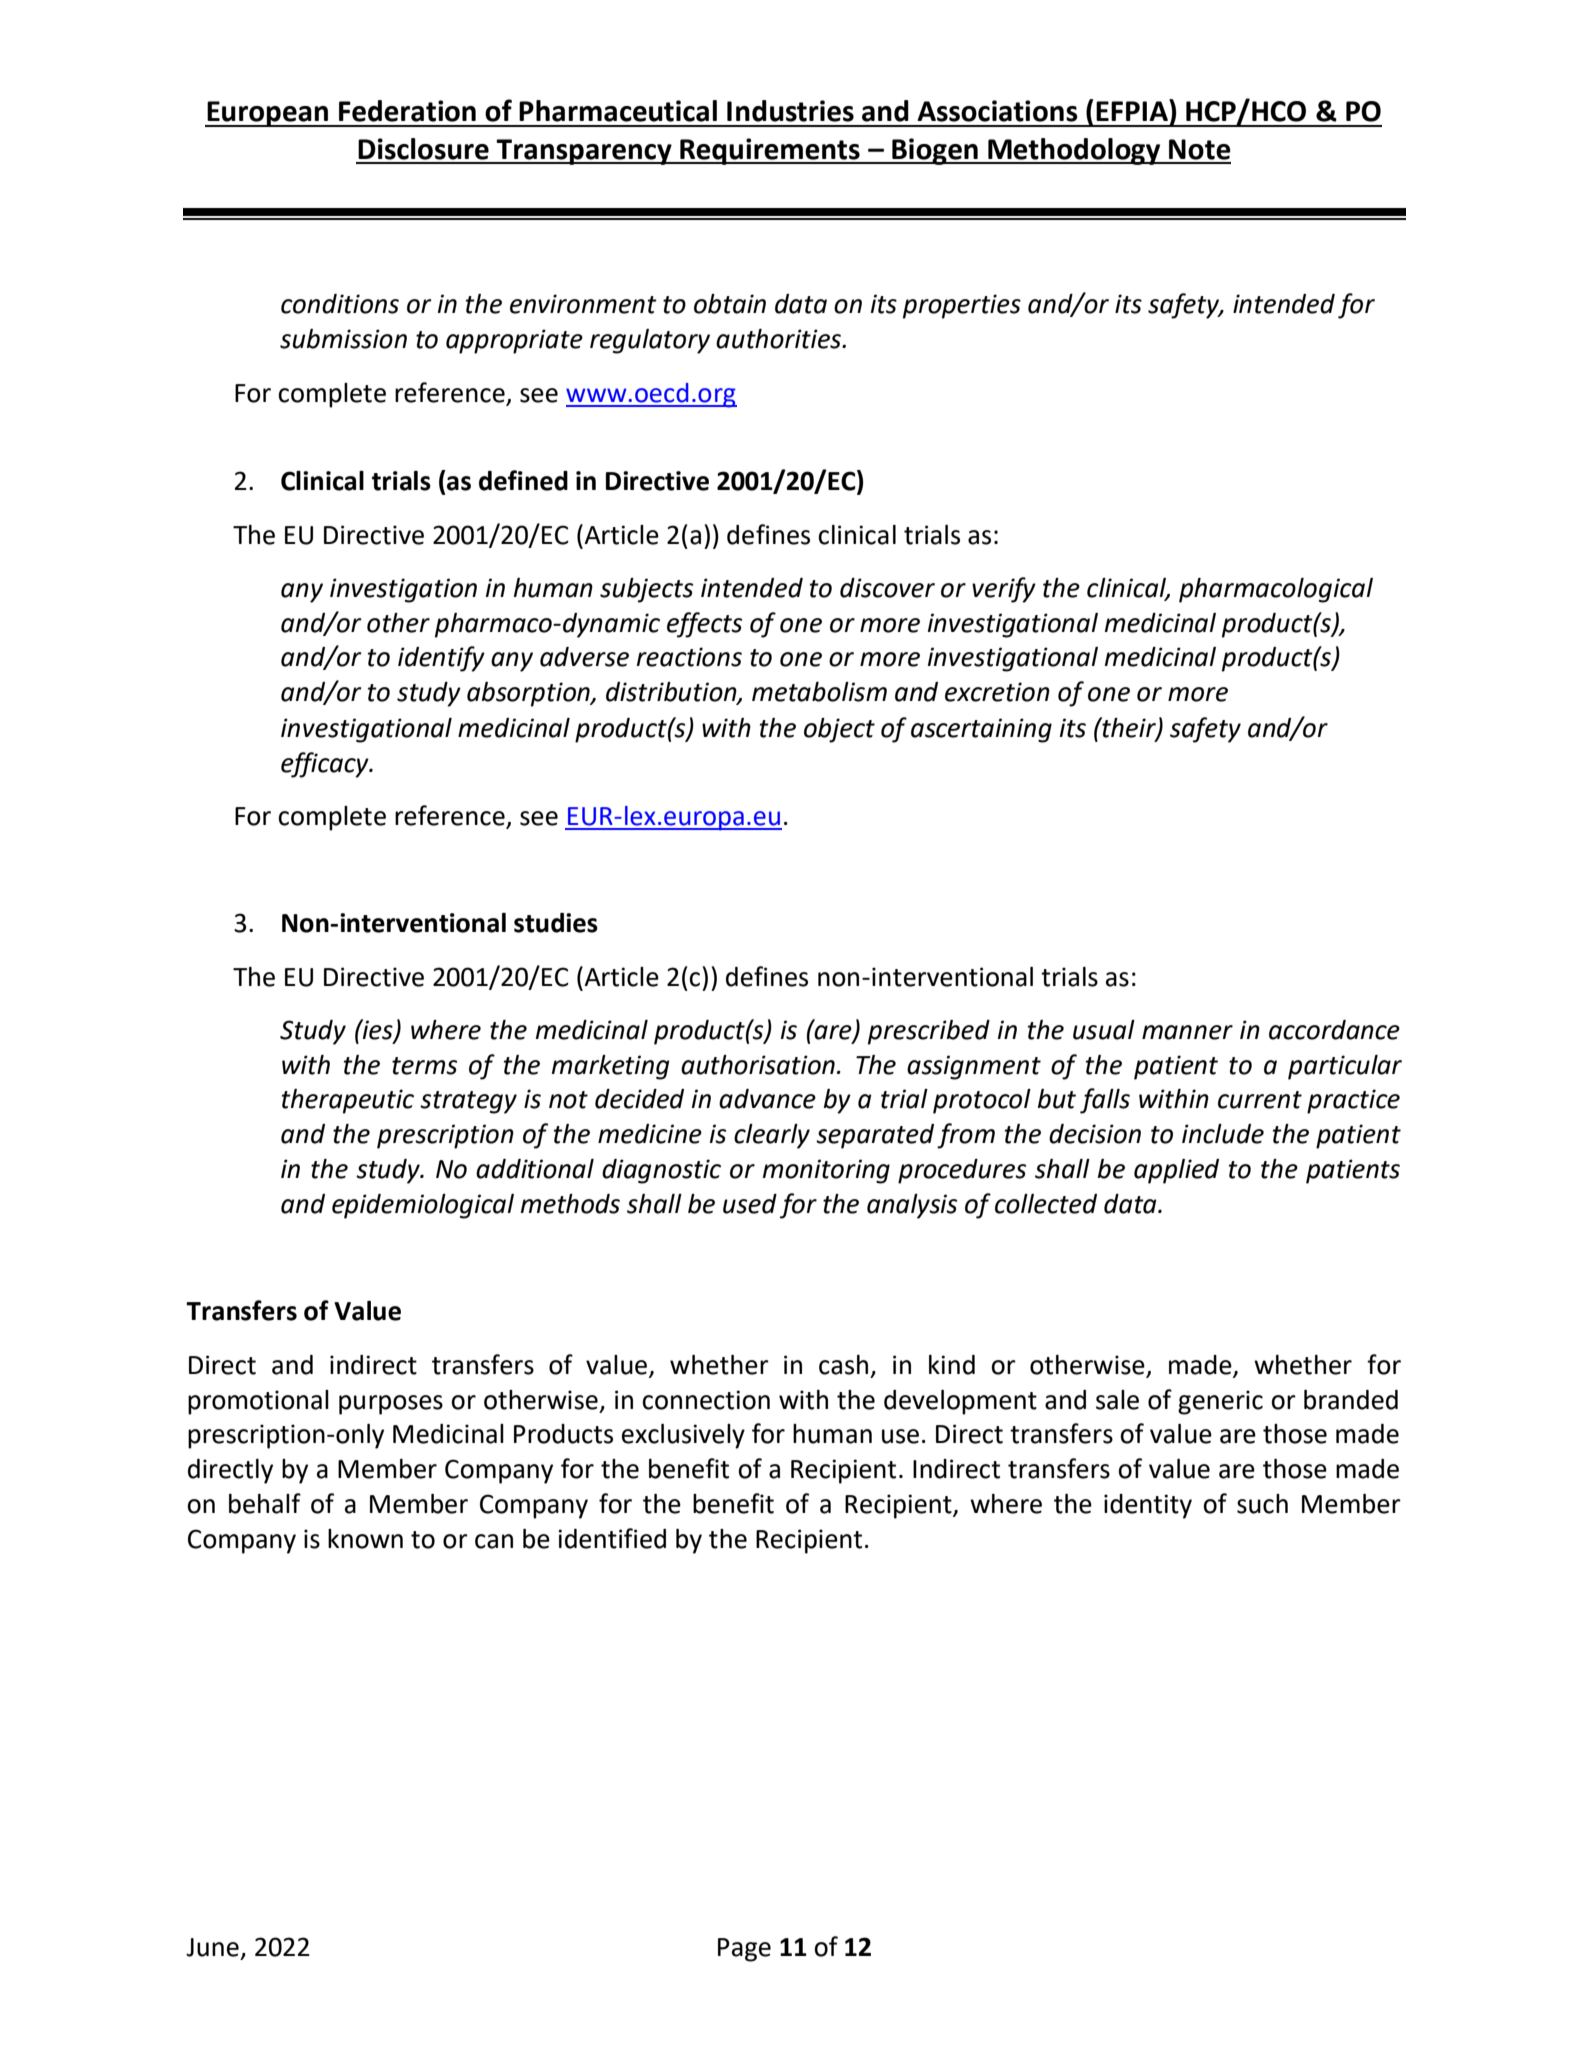  What do you see at coordinates (212, 1947) in the screenshot?
I see `June` at bounding box center [212, 1947].
